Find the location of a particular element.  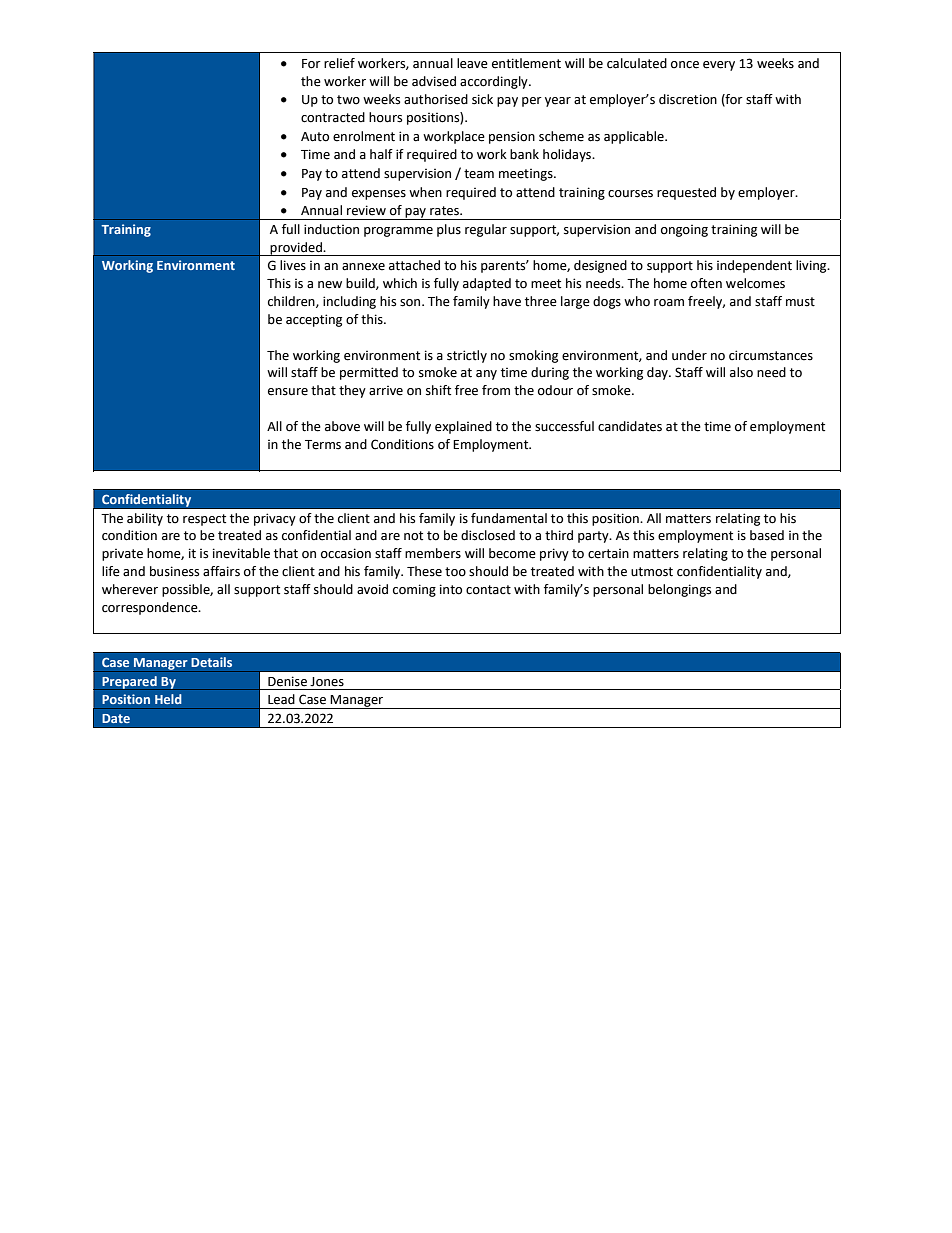

any is located at coordinates (486, 375).
